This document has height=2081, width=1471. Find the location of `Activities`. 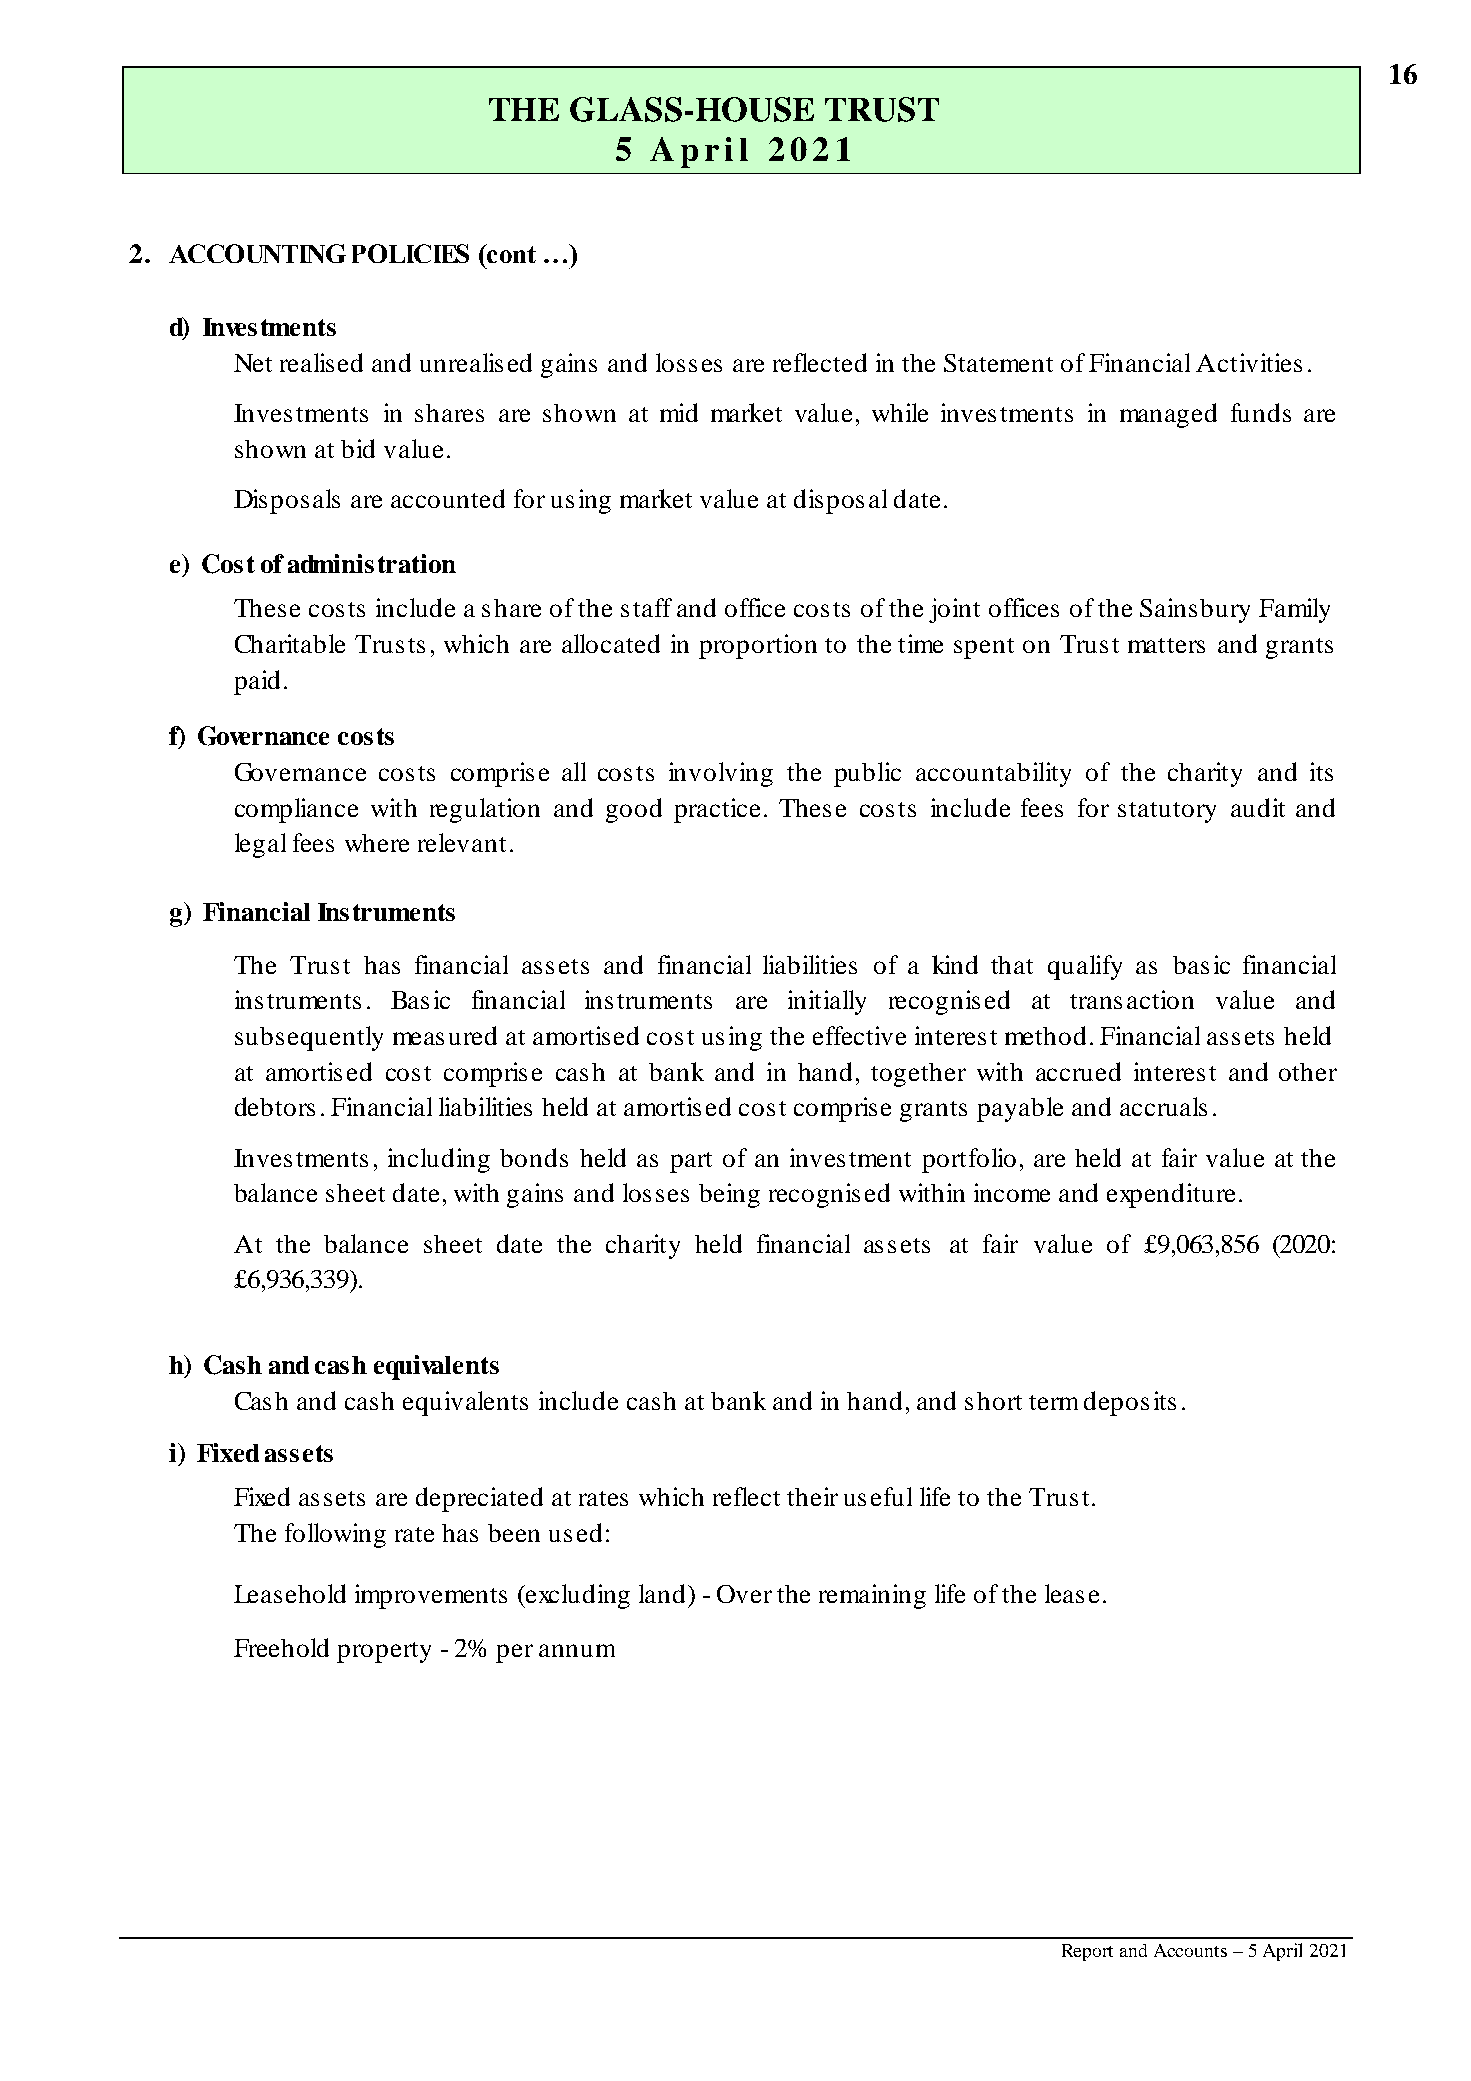

Activities is located at coordinates (1249, 362).
